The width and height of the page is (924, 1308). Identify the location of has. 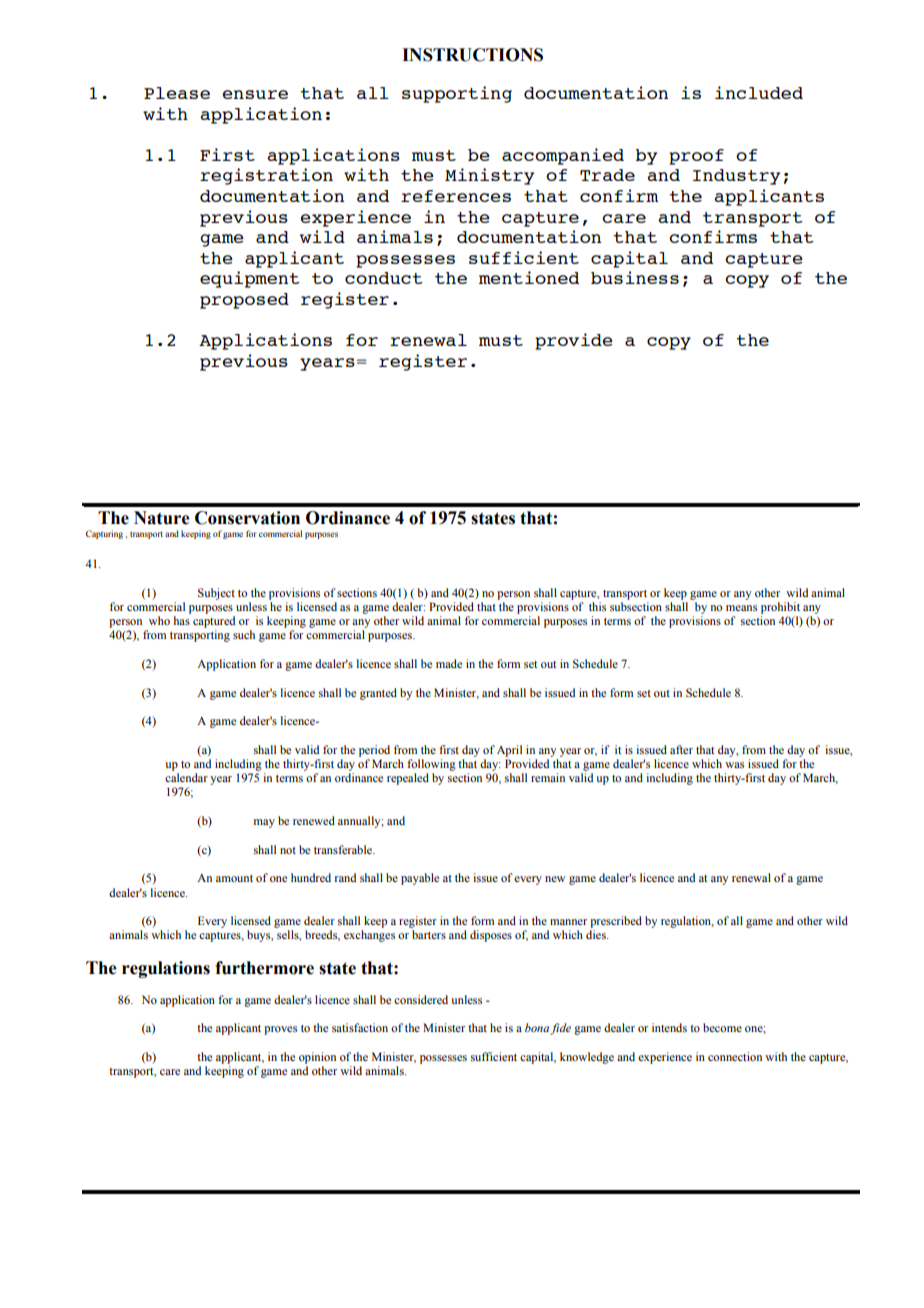
(182, 620).
